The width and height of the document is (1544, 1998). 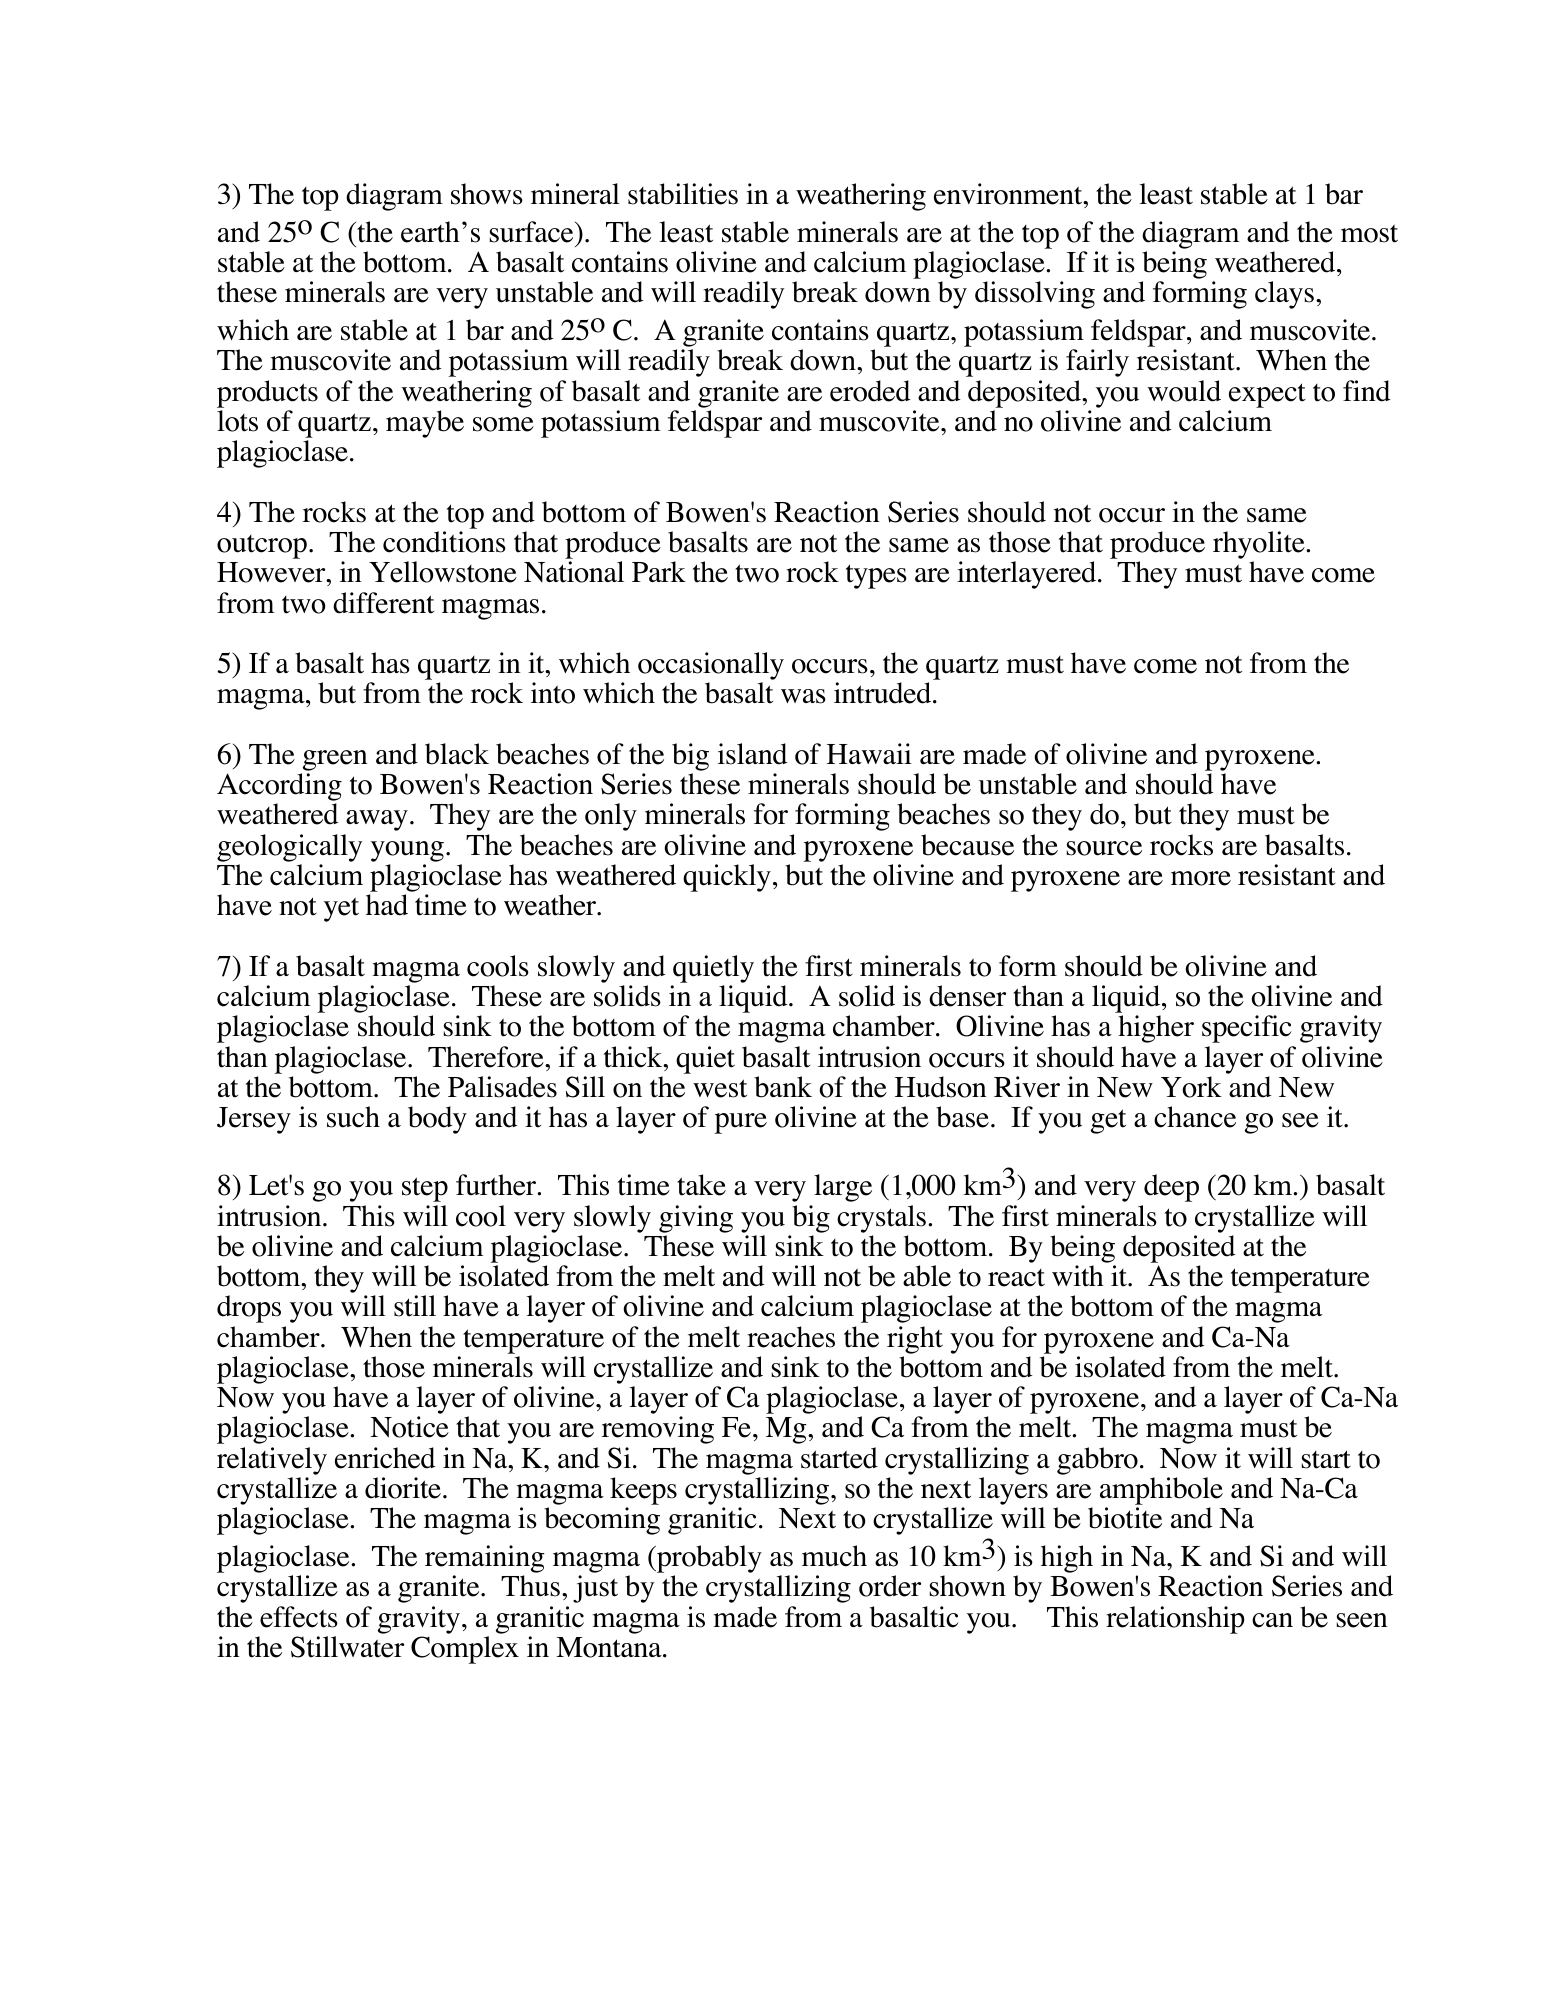 What do you see at coordinates (834, 1556) in the document?
I see `much` at bounding box center [834, 1556].
